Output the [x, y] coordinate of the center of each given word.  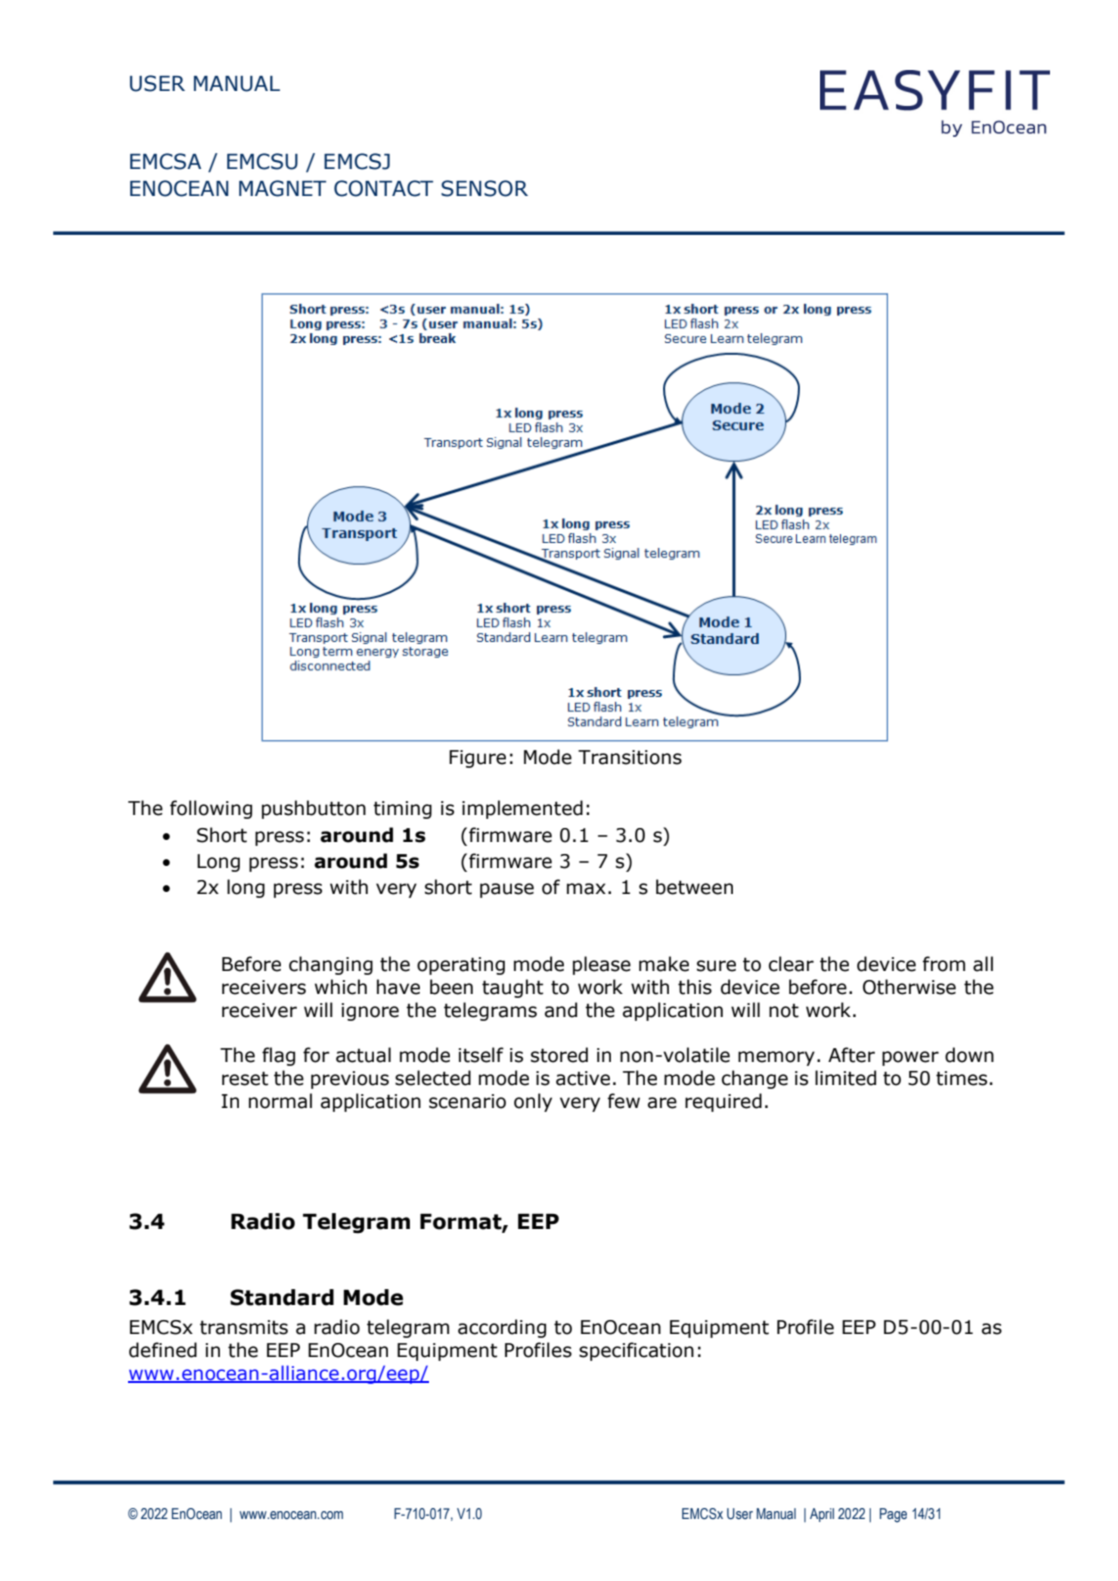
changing [331, 965]
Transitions [630, 757]
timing [402, 810]
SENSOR [484, 188]
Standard [282, 1297]
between [694, 887]
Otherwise [909, 987]
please [602, 965]
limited [845, 1078]
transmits [244, 1327]
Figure [477, 759]
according [502, 1328]
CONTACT [383, 188]
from [944, 964]
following [211, 809]
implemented [522, 809]
